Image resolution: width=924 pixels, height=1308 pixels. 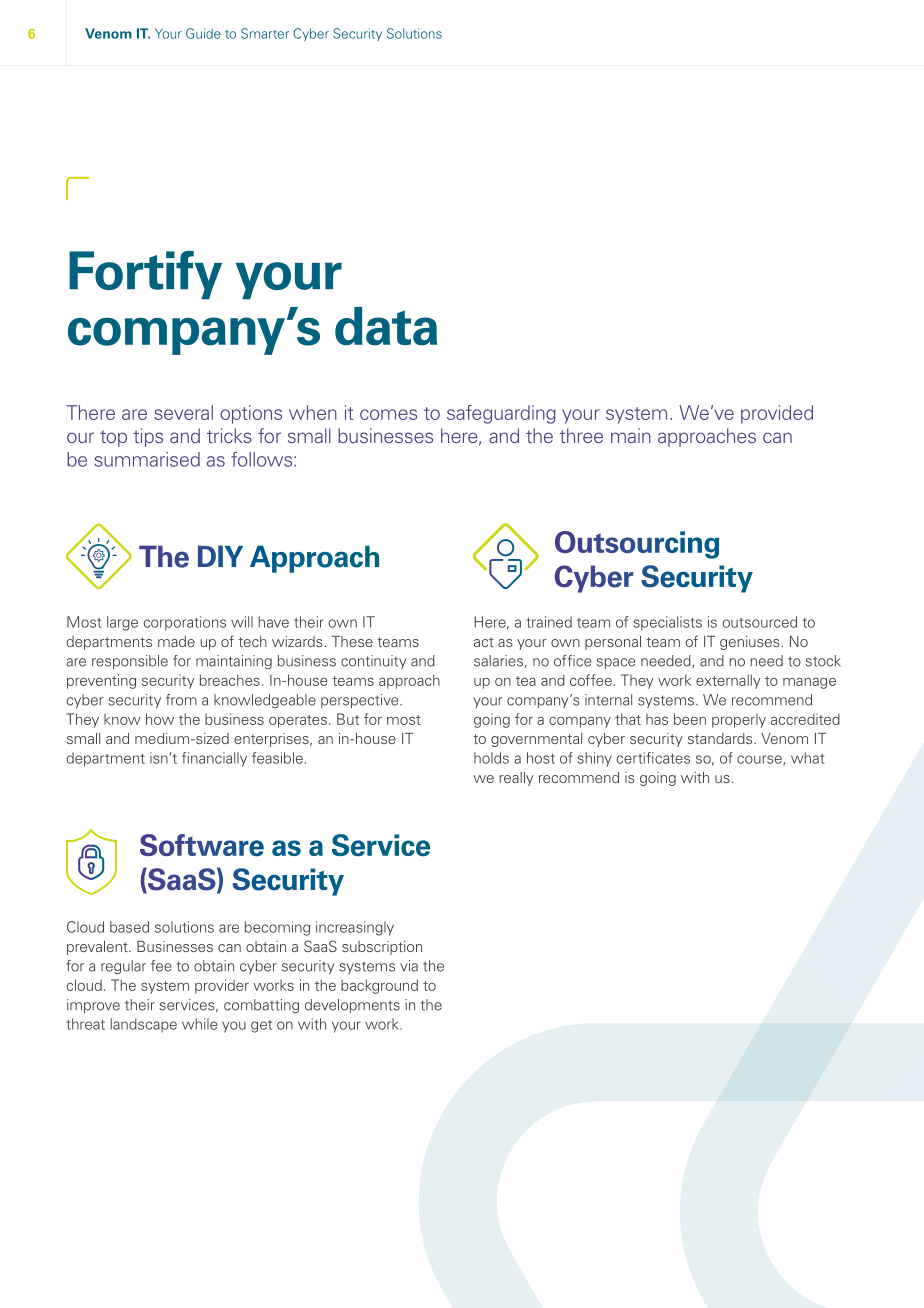 What do you see at coordinates (265, 33) in the page?
I see `Smarter` at bounding box center [265, 33].
